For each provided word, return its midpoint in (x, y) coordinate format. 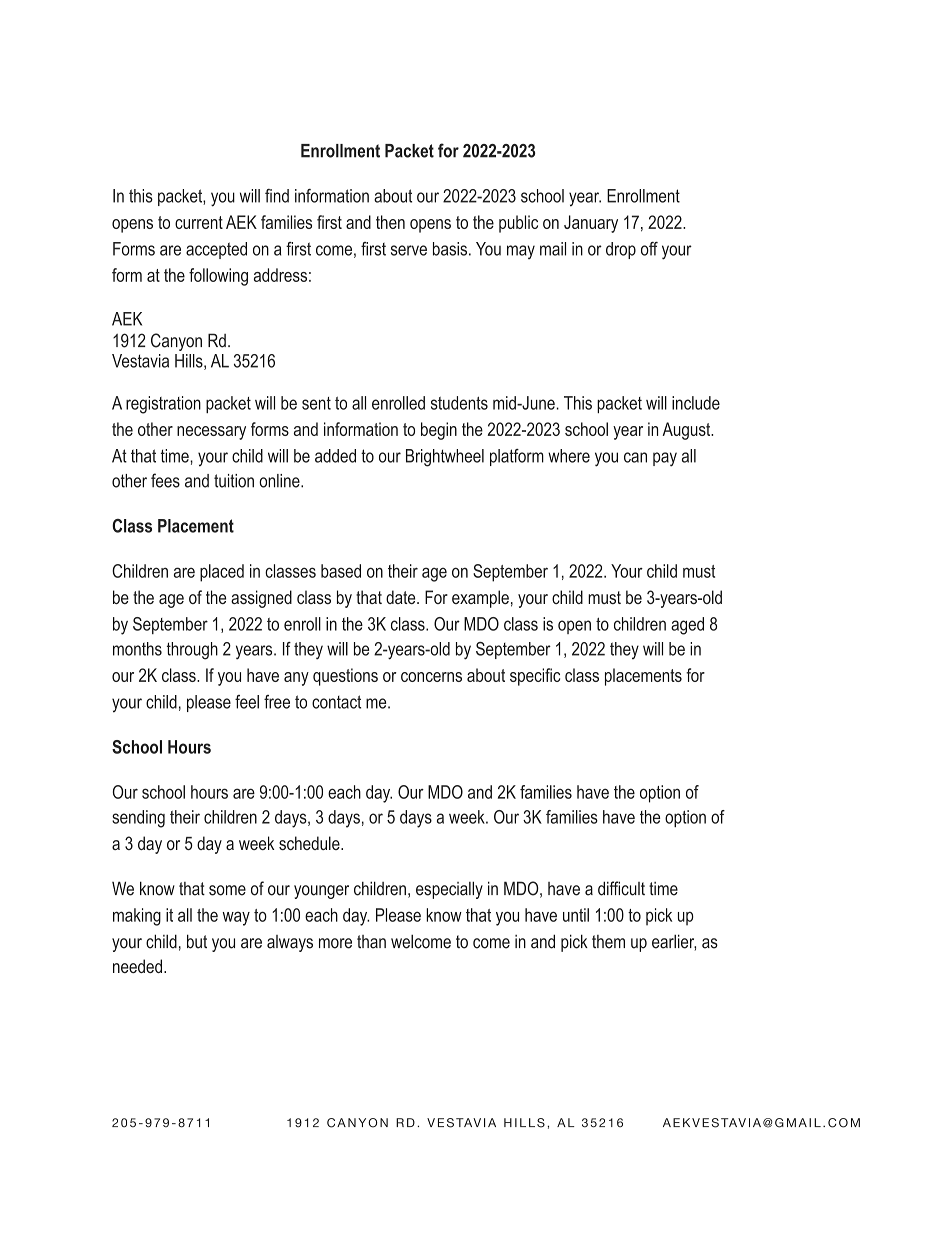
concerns (431, 677)
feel (247, 702)
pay (665, 459)
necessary (211, 433)
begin (439, 431)
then (390, 222)
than (371, 942)
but (197, 941)
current (199, 222)
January (591, 224)
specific (535, 677)
